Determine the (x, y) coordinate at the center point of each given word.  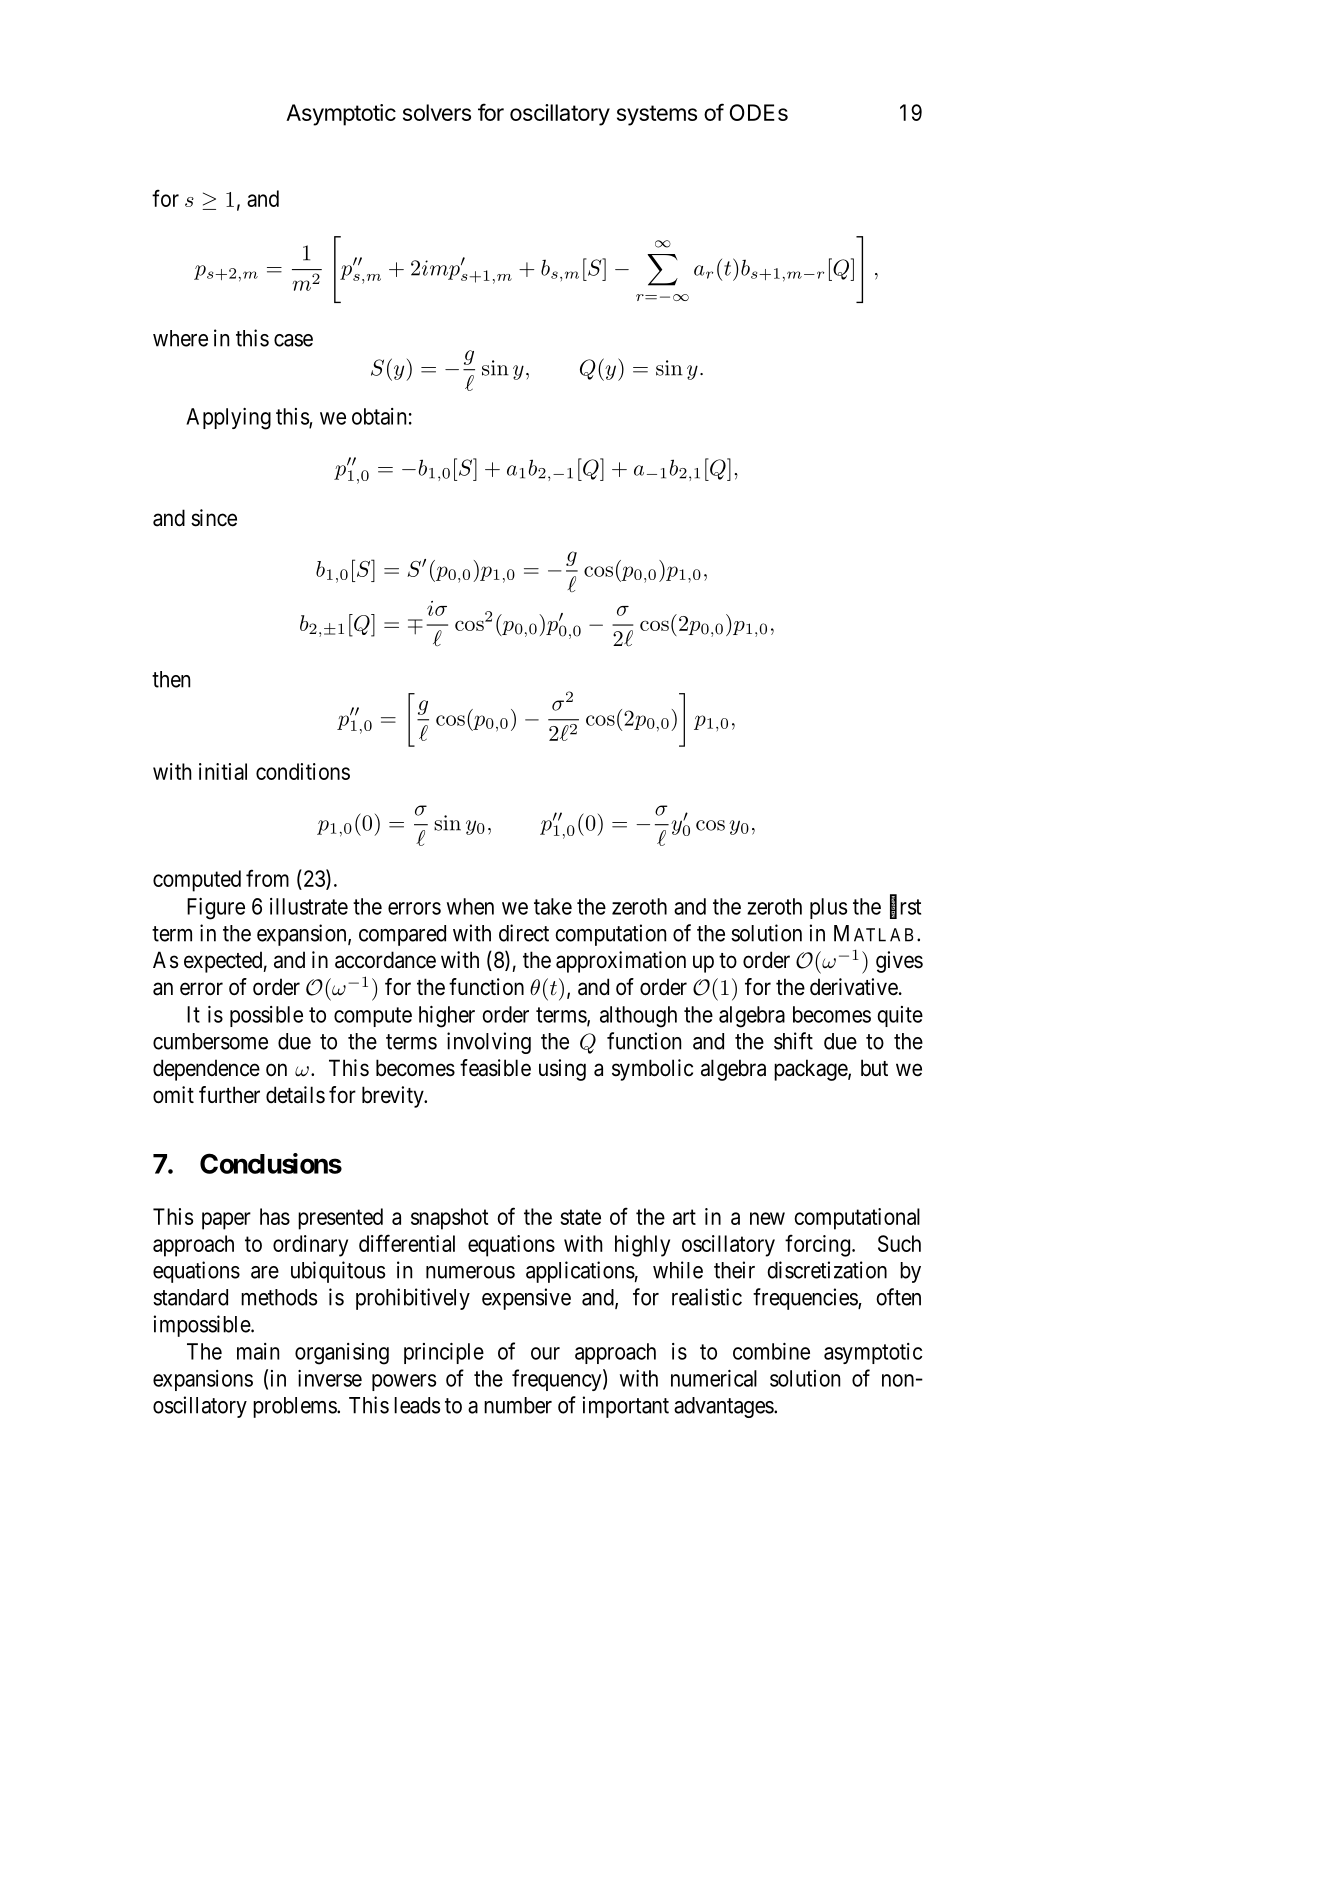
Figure (216, 909)
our (545, 1353)
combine (771, 1351)
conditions (303, 771)
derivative (854, 987)
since (214, 518)
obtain (379, 416)
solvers (437, 112)
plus (828, 908)
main (258, 1351)
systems (657, 115)
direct (524, 933)
